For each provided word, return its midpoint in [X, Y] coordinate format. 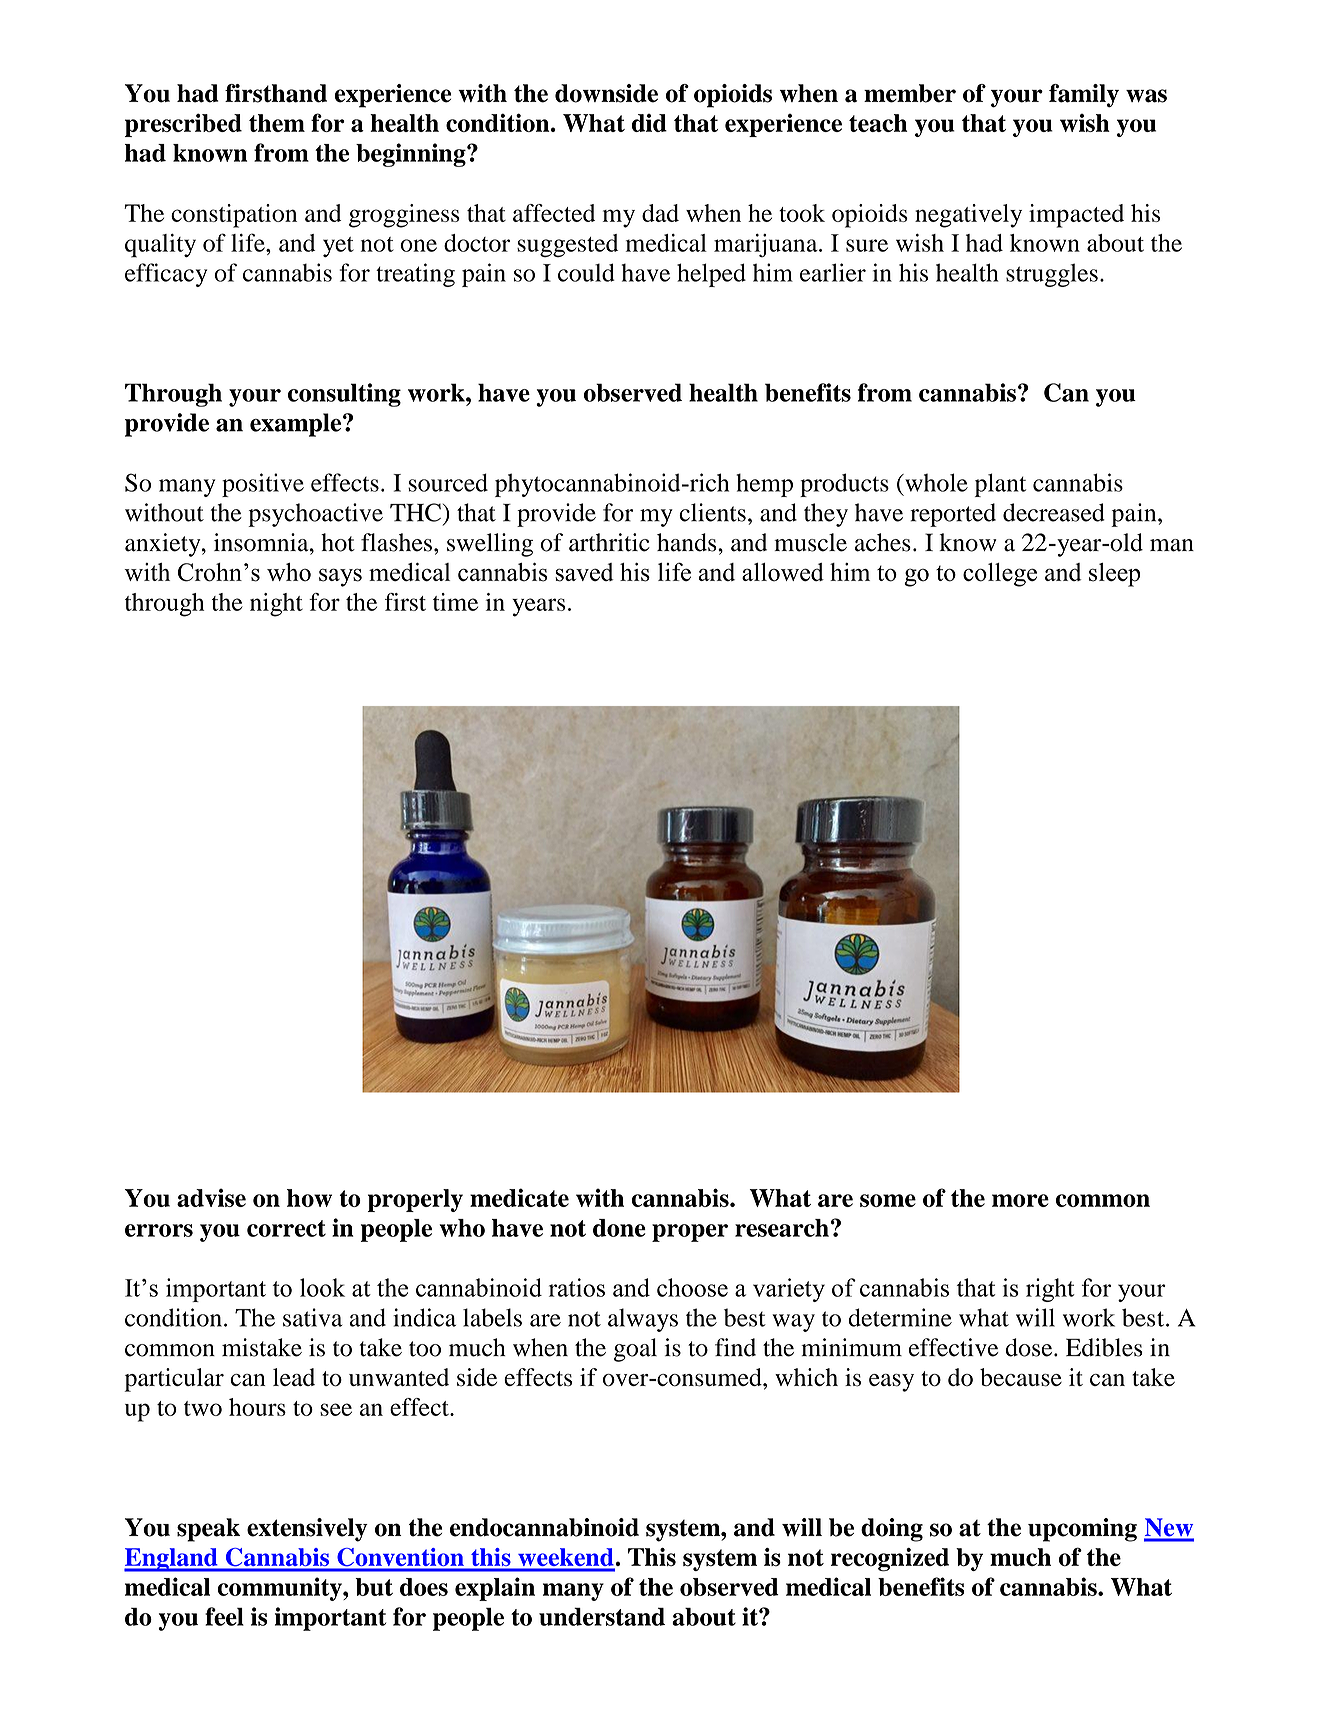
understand [602, 1616]
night [276, 605]
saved [584, 572]
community [280, 1589]
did [649, 123]
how [309, 1198]
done [619, 1228]
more [1020, 1200]
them [277, 123]
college [1000, 575]
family [1084, 96]
